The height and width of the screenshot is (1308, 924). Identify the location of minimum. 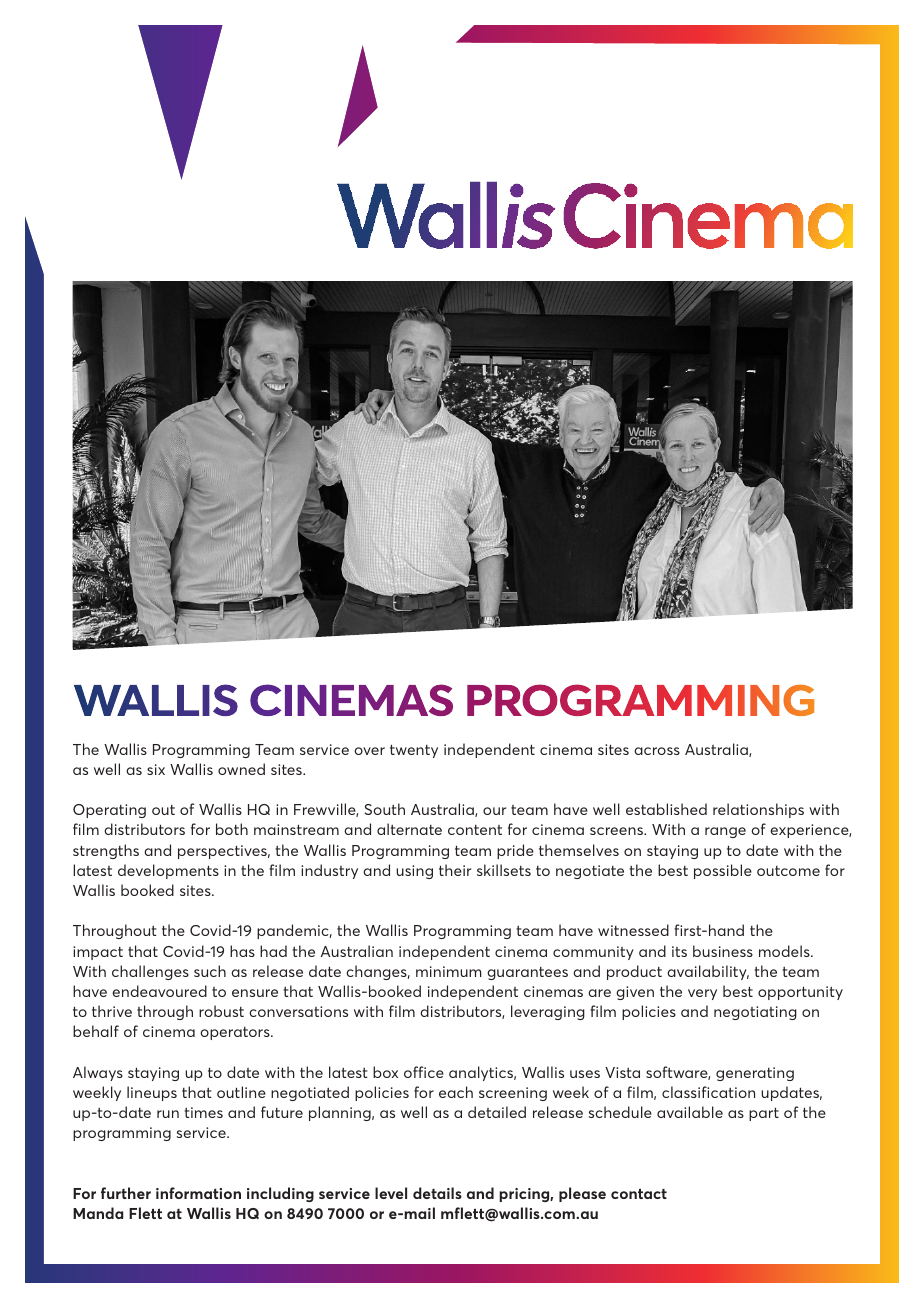
(449, 971).
